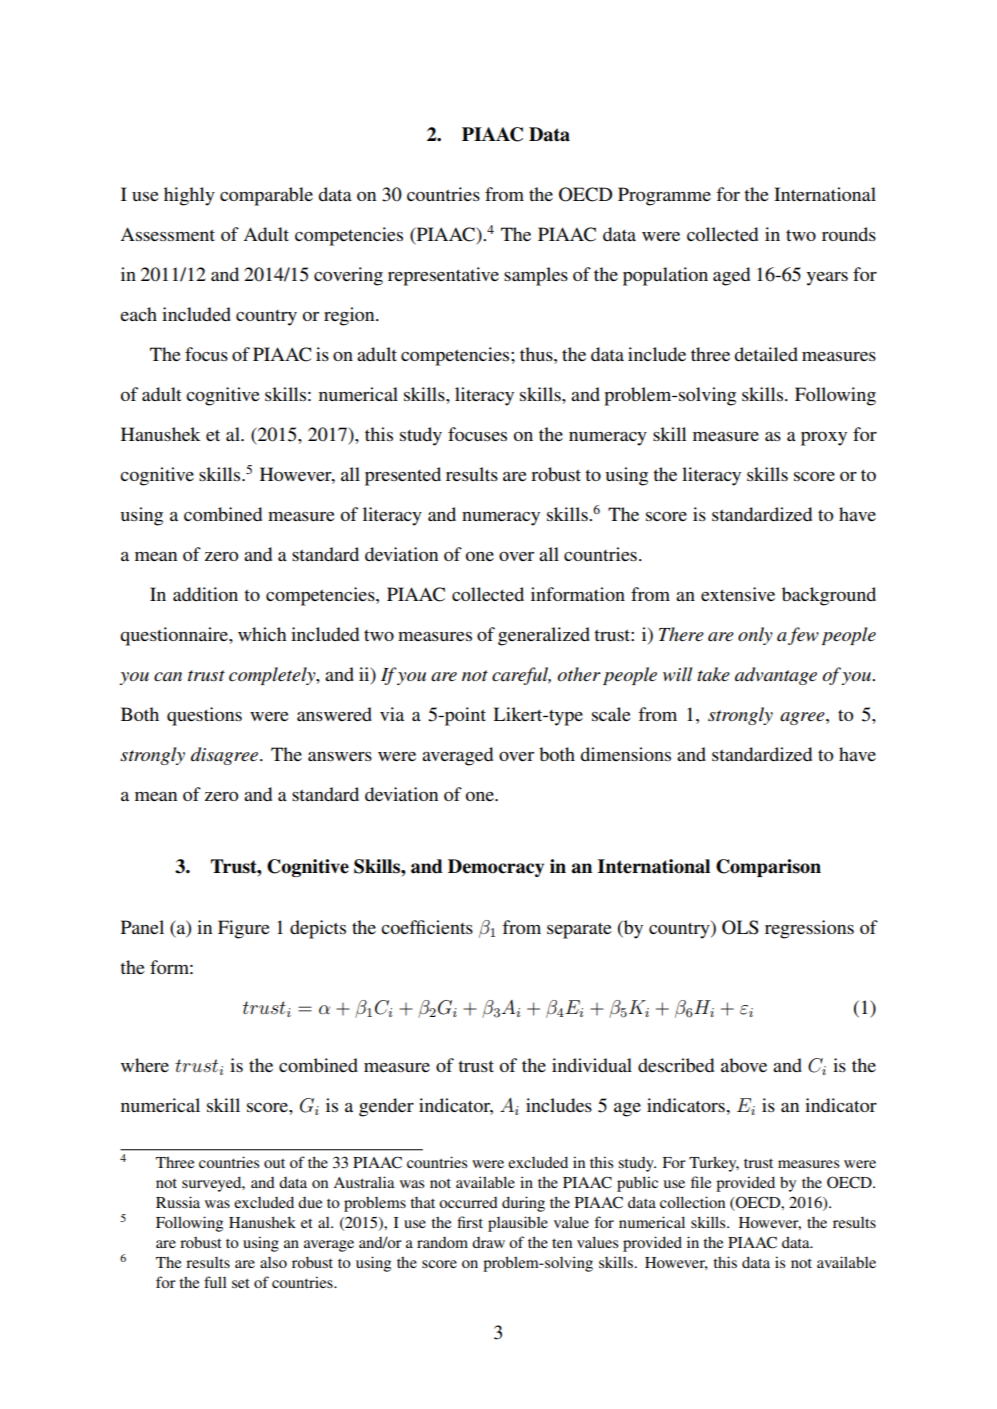 The height and width of the screenshot is (1409, 997). I want to click on rounds, so click(849, 234).
